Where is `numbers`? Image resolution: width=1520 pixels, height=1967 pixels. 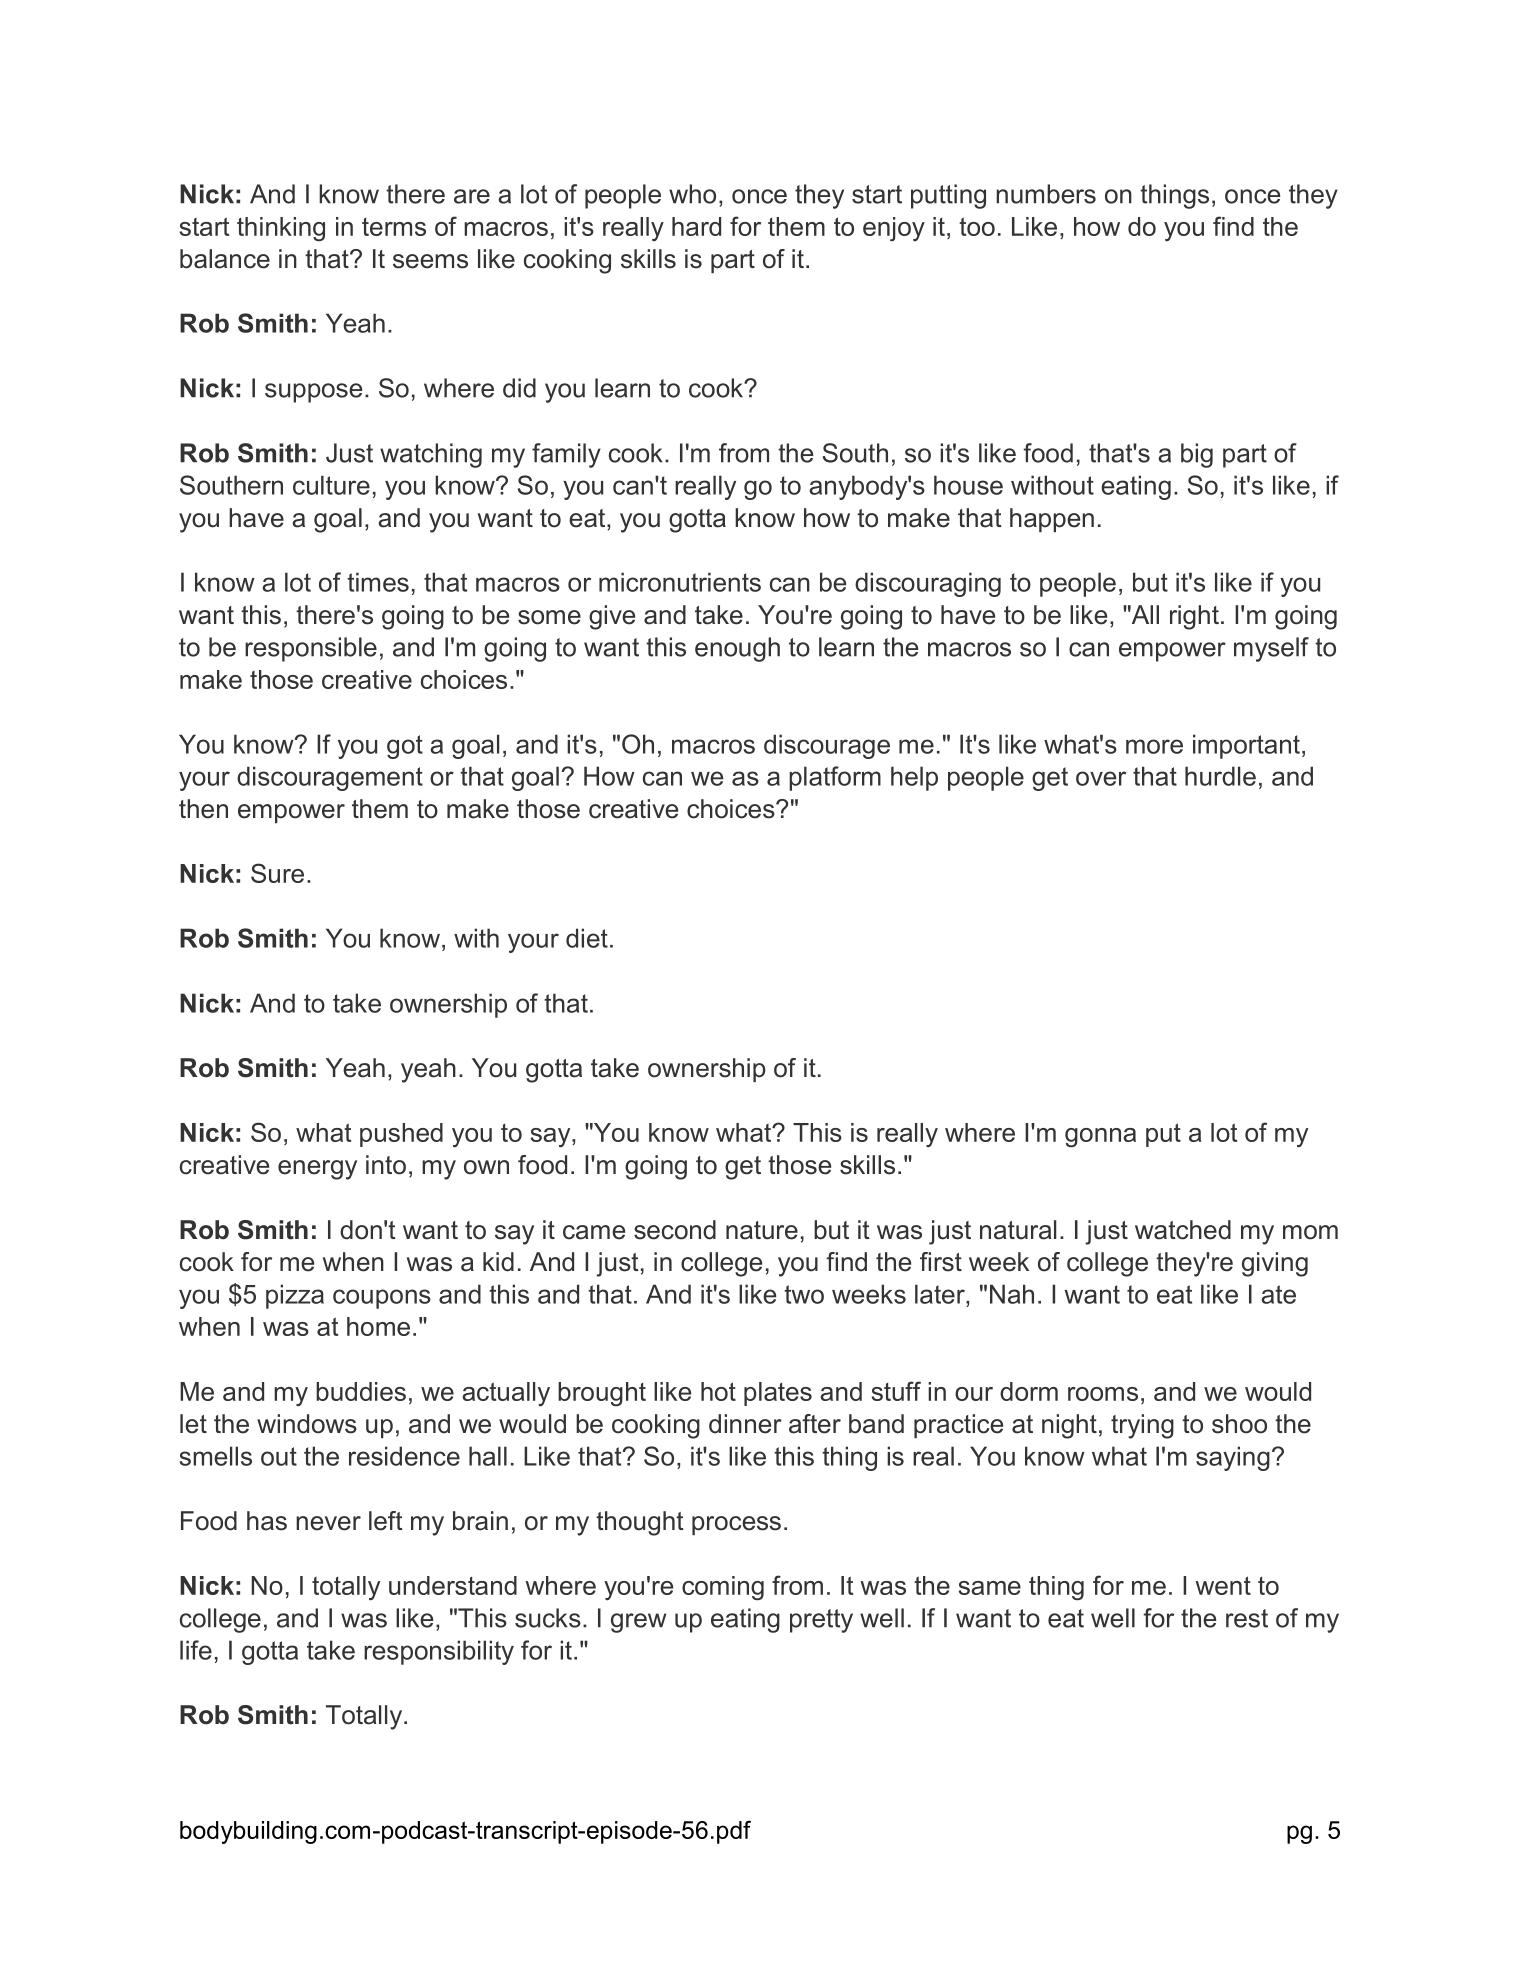
numbers is located at coordinates (1046, 194).
